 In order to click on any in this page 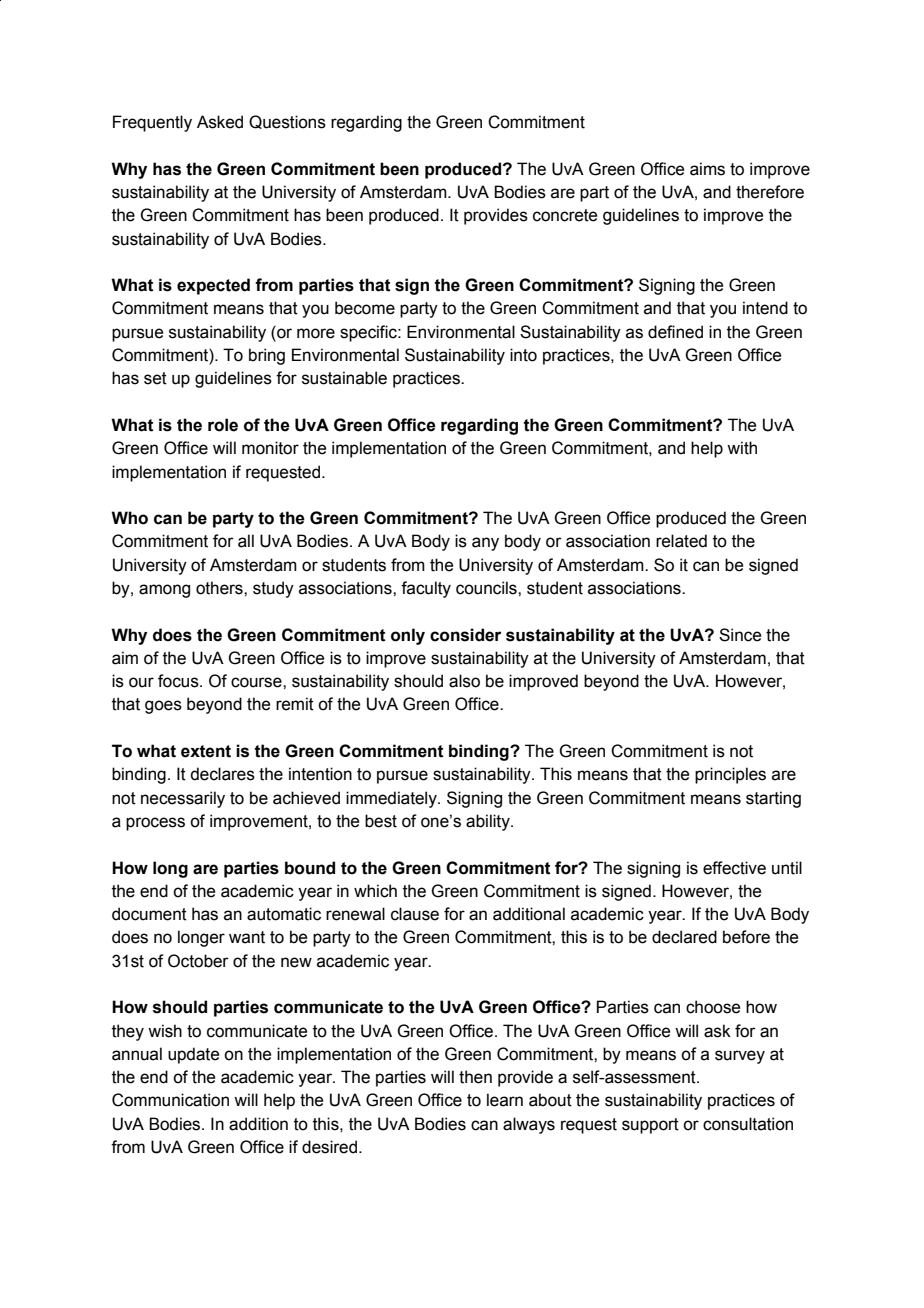, I will do `click(485, 544)`.
